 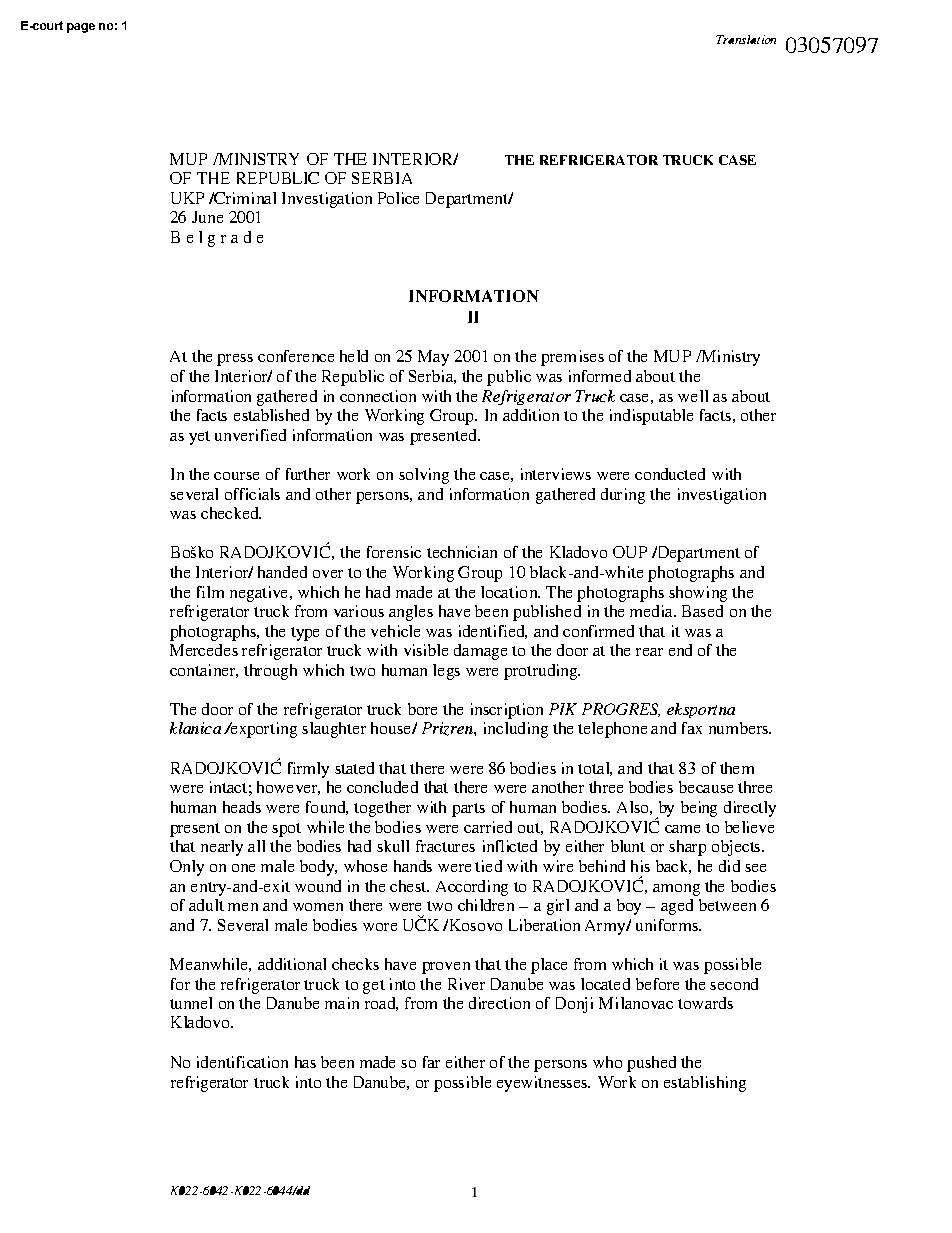 What do you see at coordinates (413, 866) in the screenshot?
I see `hands` at bounding box center [413, 866].
